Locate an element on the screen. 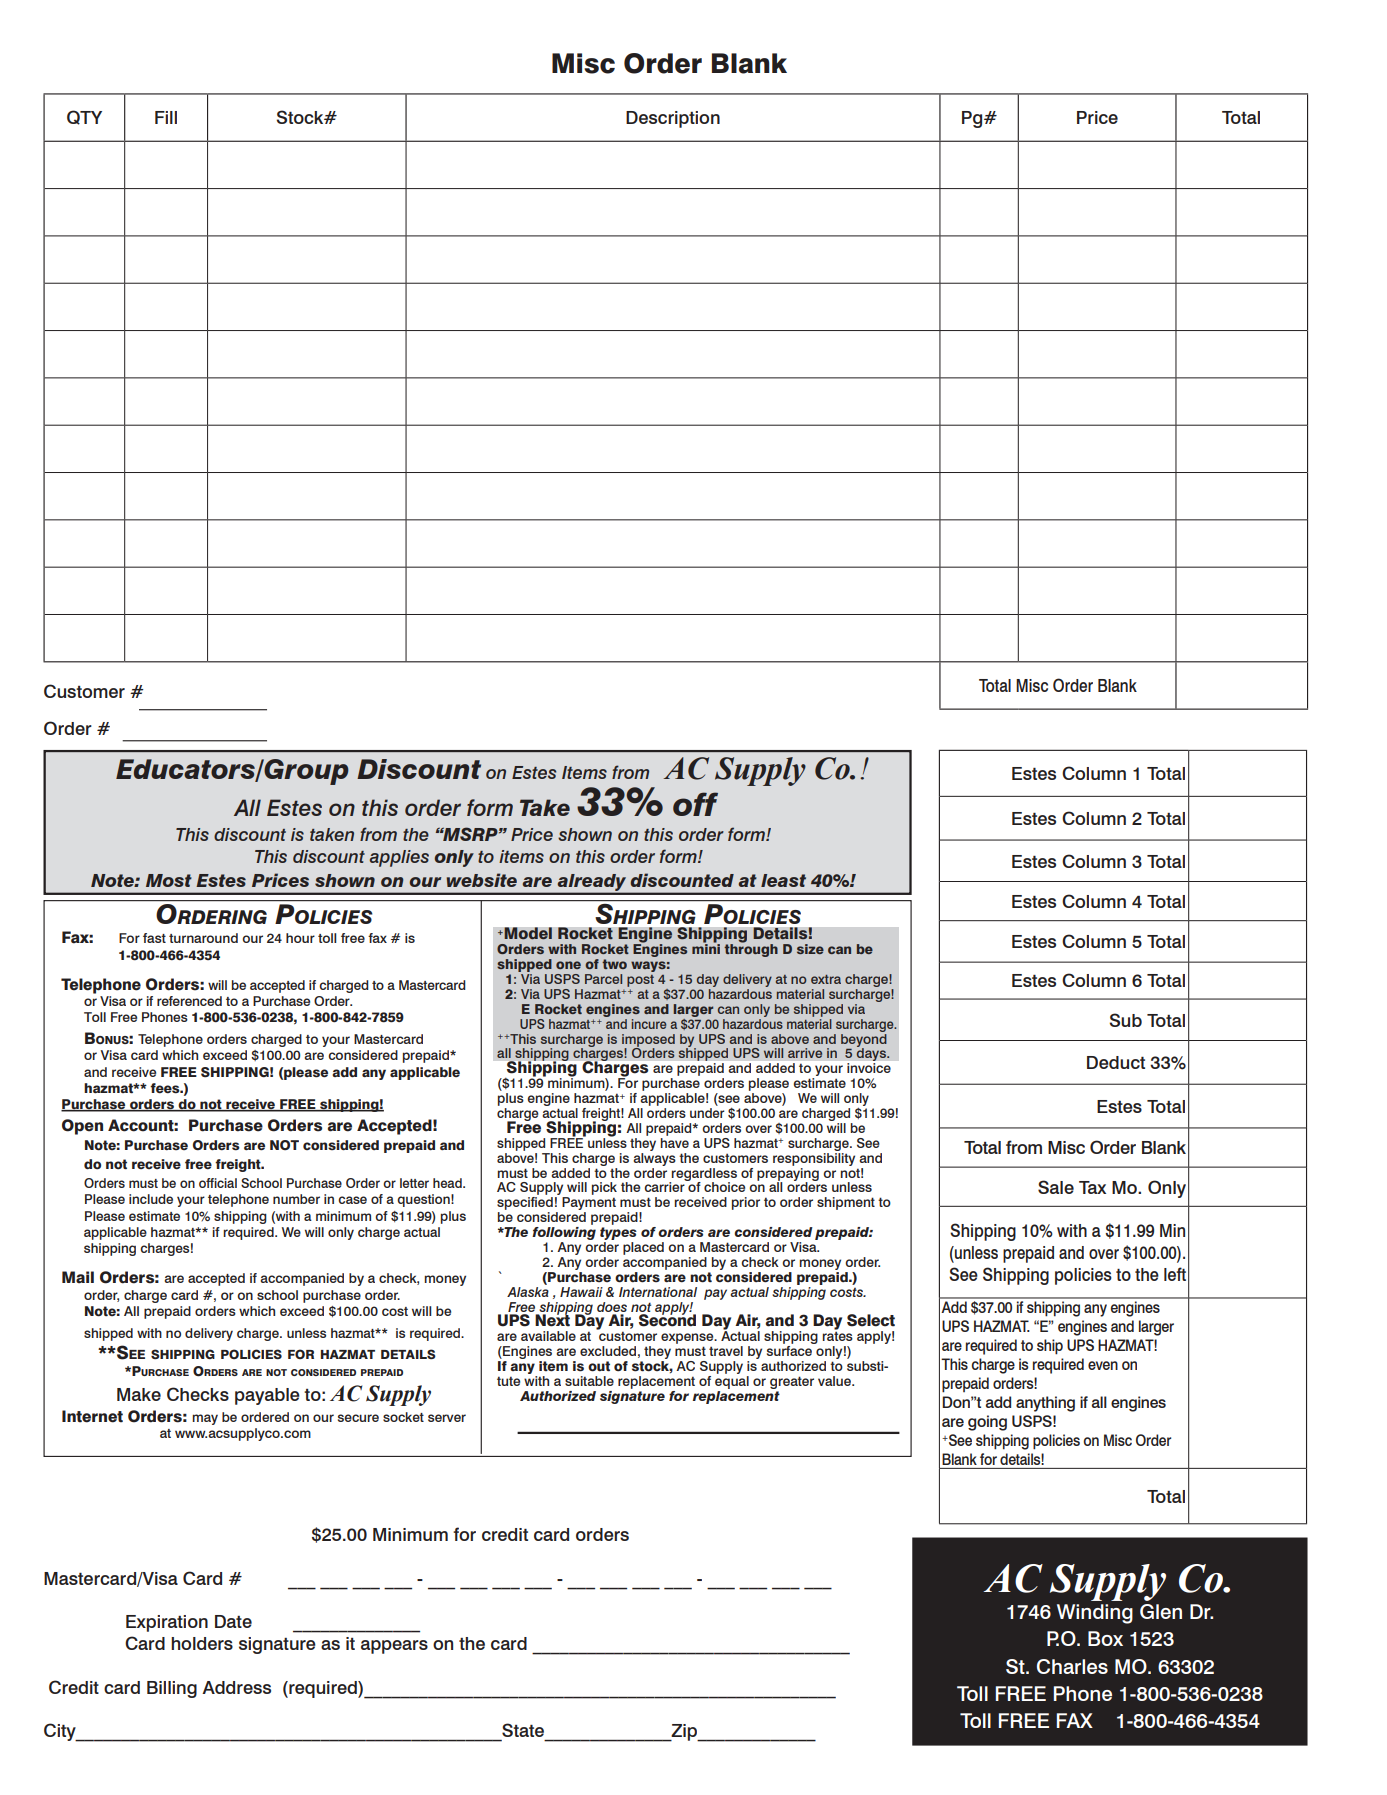 This screenshot has width=1387, height=1795. Fill is located at coordinates (166, 117).
